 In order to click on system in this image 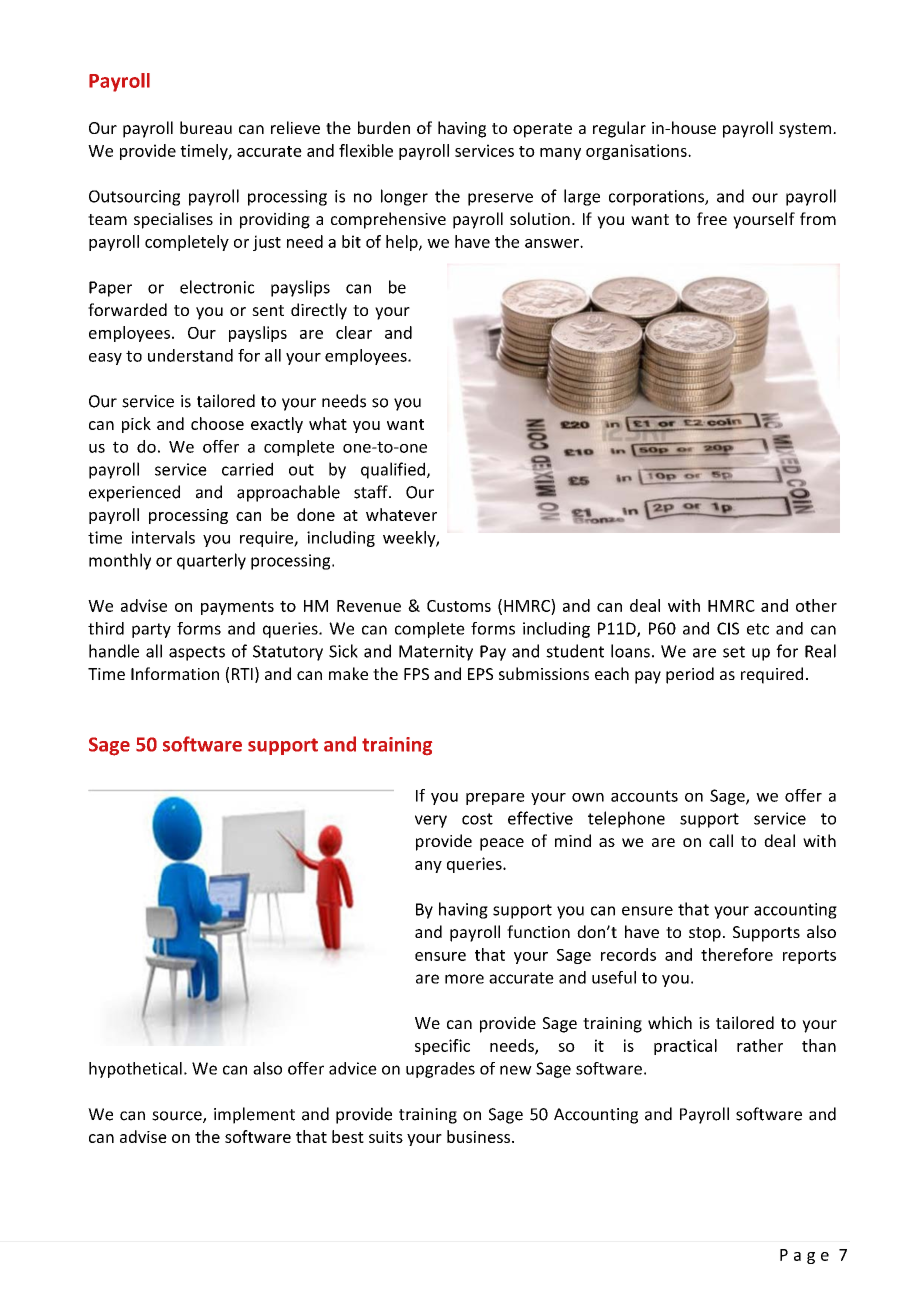, I will do `click(805, 130)`.
